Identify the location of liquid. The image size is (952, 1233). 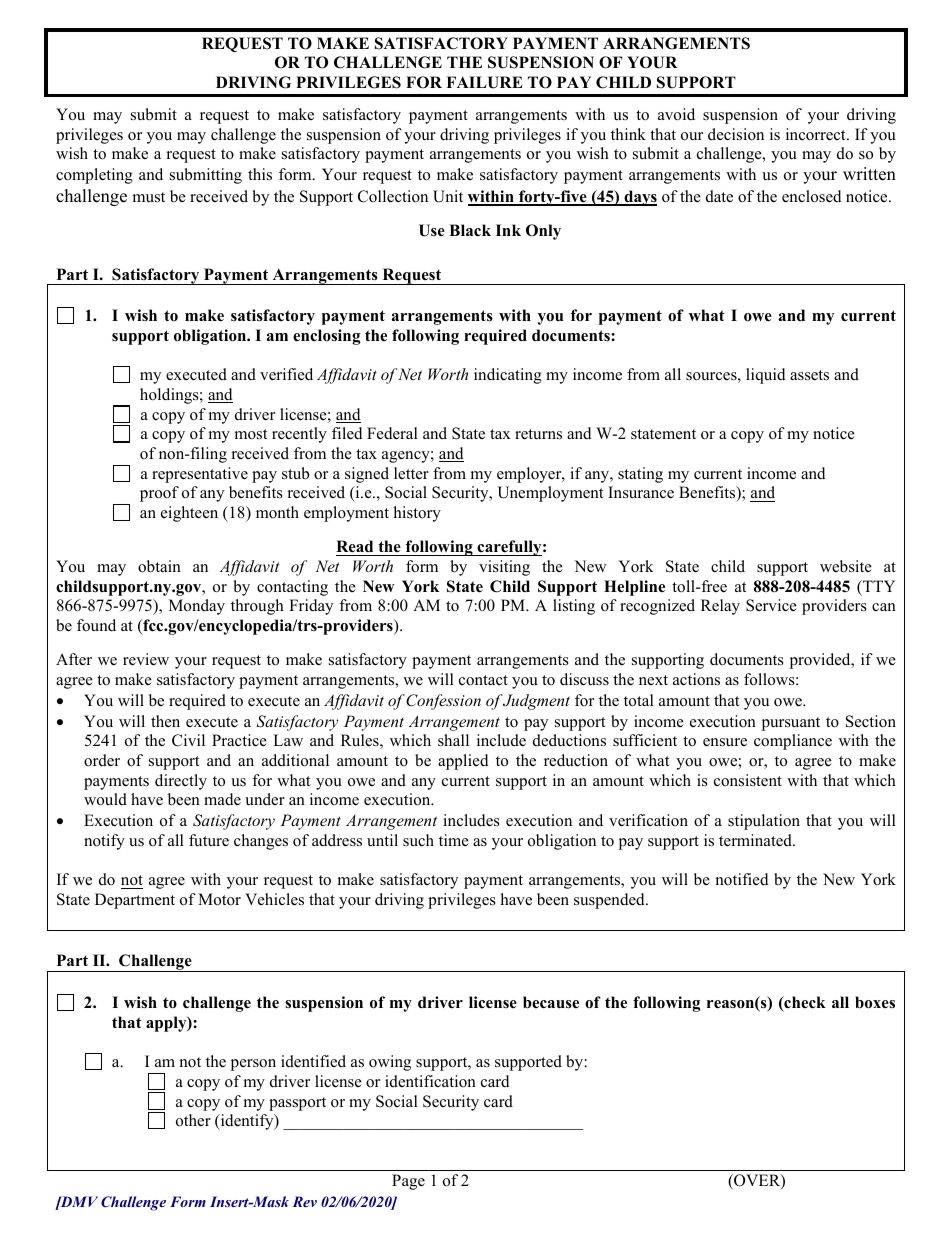
(766, 376).
